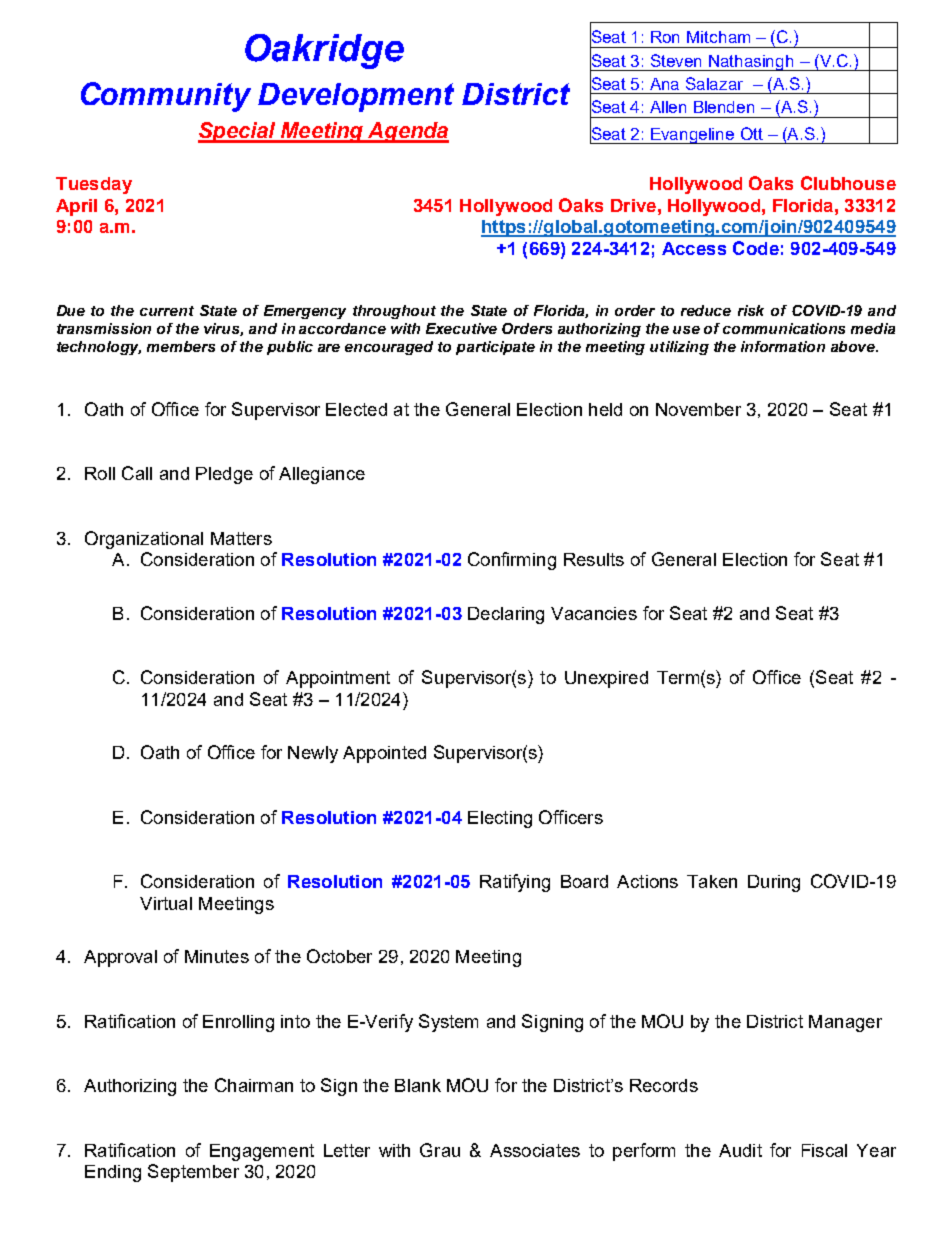  Describe the element at coordinates (515, 883) in the screenshot. I see `Ratifying` at that location.
